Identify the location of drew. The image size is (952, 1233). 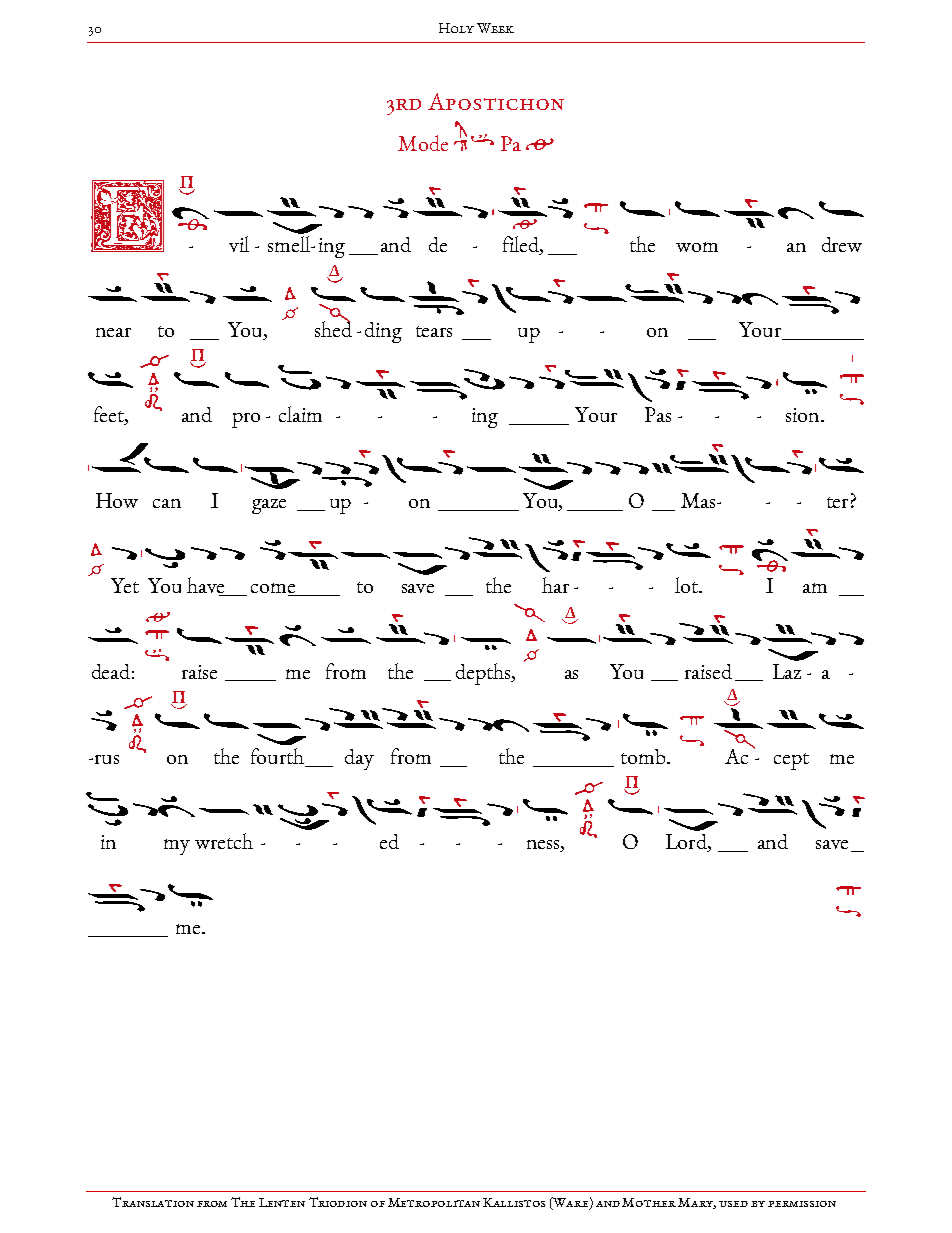
(842, 244).
